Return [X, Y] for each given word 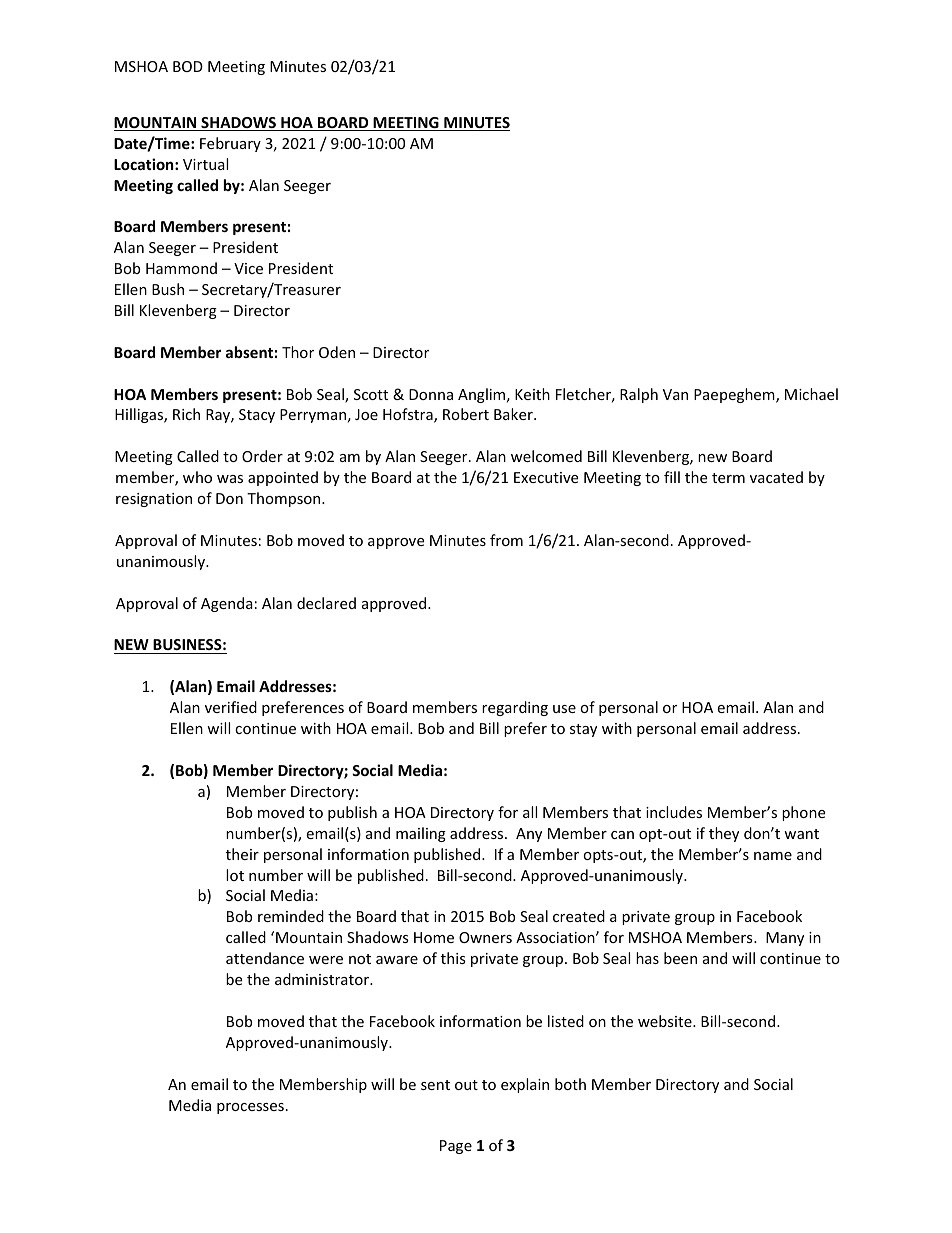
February [230, 144]
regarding [515, 708]
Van [675, 394]
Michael [811, 394]
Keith [532, 394]
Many [785, 939]
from [506, 540]
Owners [485, 937]
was [230, 479]
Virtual [205, 164]
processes [250, 1108]
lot [235, 875]
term [728, 478]
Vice [248, 268]
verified [231, 707]
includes [674, 812]
